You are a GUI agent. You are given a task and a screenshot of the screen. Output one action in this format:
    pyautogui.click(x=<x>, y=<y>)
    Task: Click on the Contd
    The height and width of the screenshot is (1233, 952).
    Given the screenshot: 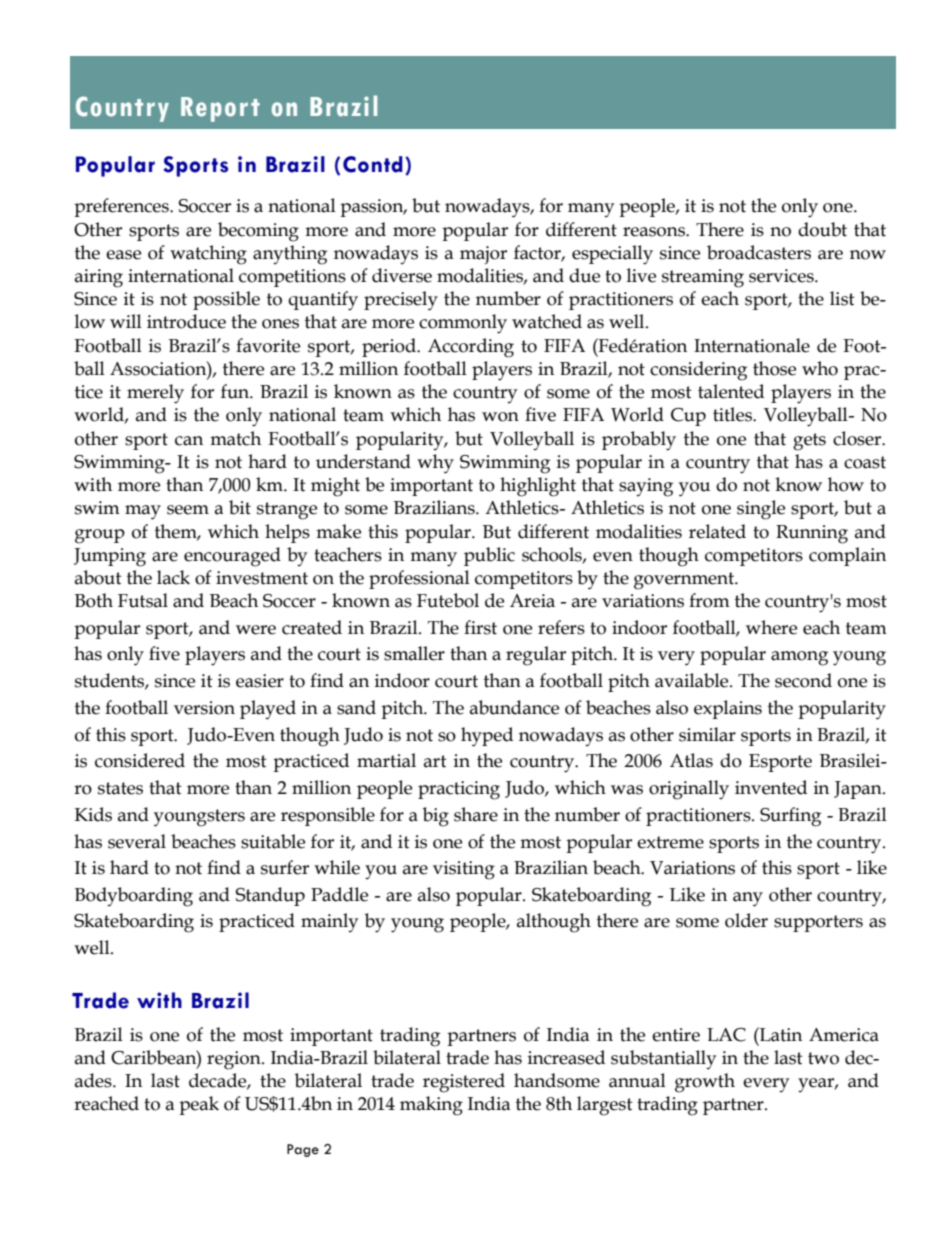 What is the action you would take?
    pyautogui.click(x=373, y=164)
